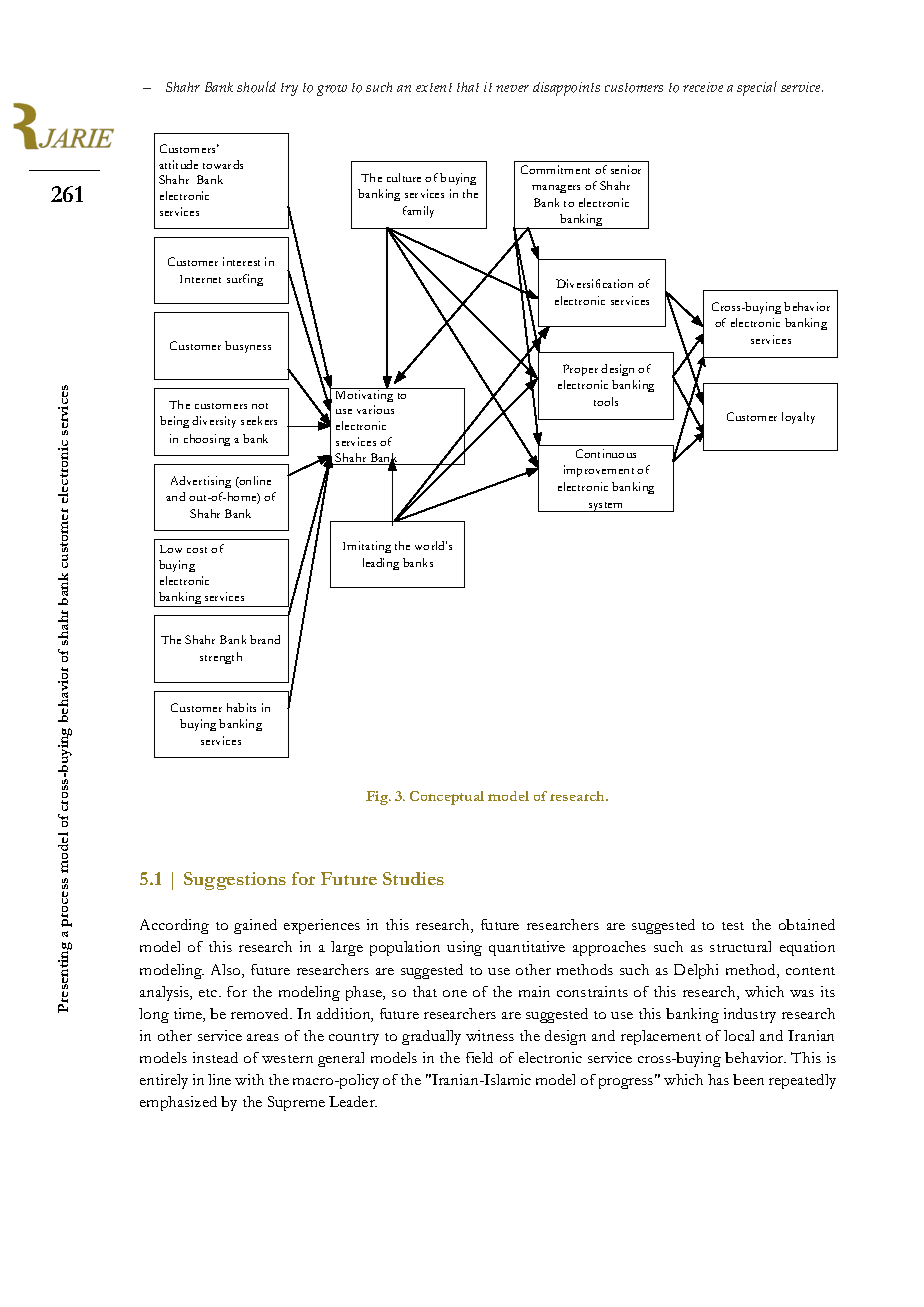 This image has height=1307, width=924. Describe the element at coordinates (249, 1079) in the image. I see `with` at that location.
